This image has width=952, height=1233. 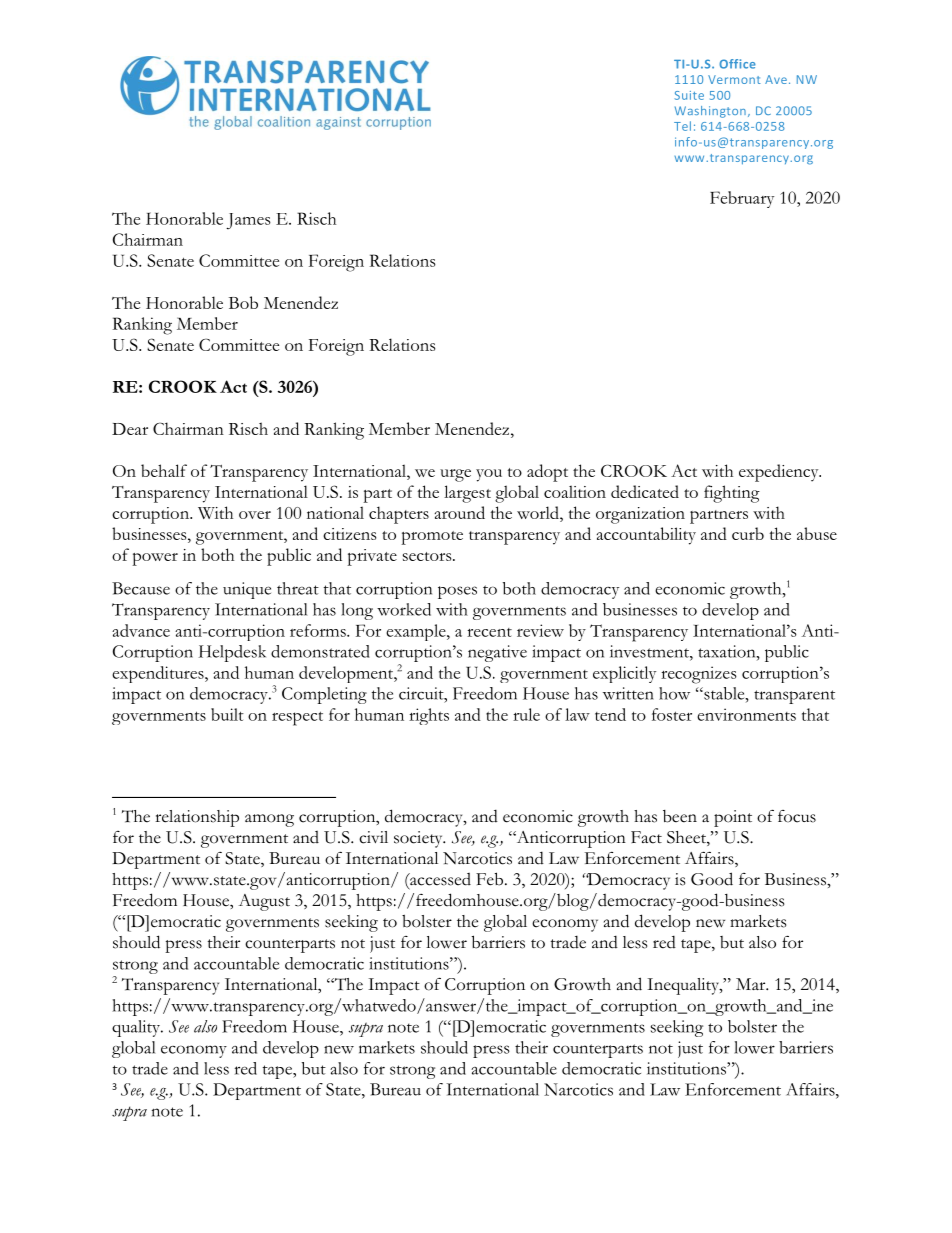 What do you see at coordinates (467, 494) in the image?
I see `largest` at bounding box center [467, 494].
